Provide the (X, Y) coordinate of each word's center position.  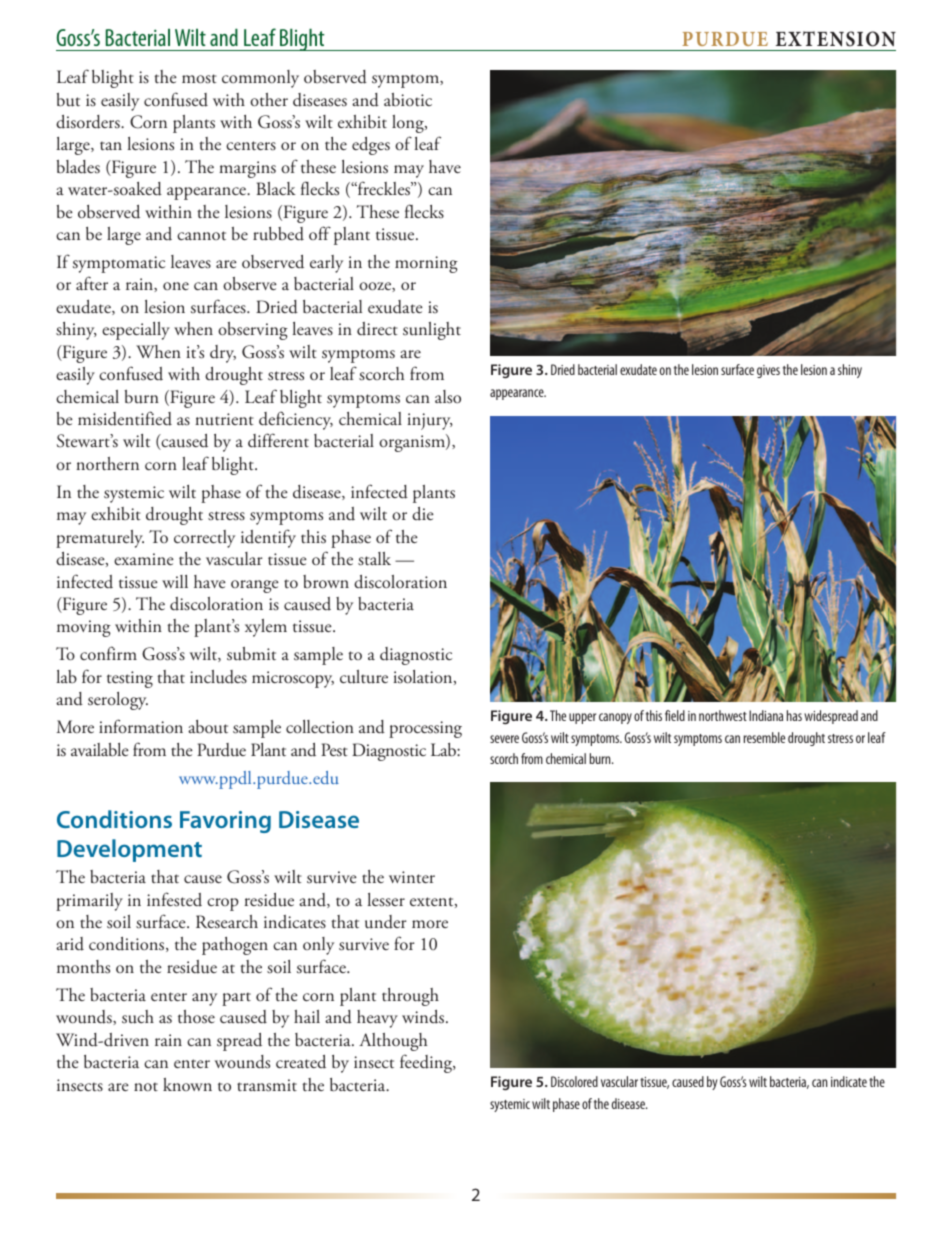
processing (425, 729)
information (141, 726)
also (448, 397)
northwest (723, 715)
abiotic (408, 100)
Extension (836, 39)
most (199, 79)
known (187, 1084)
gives (768, 371)
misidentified (125, 418)
